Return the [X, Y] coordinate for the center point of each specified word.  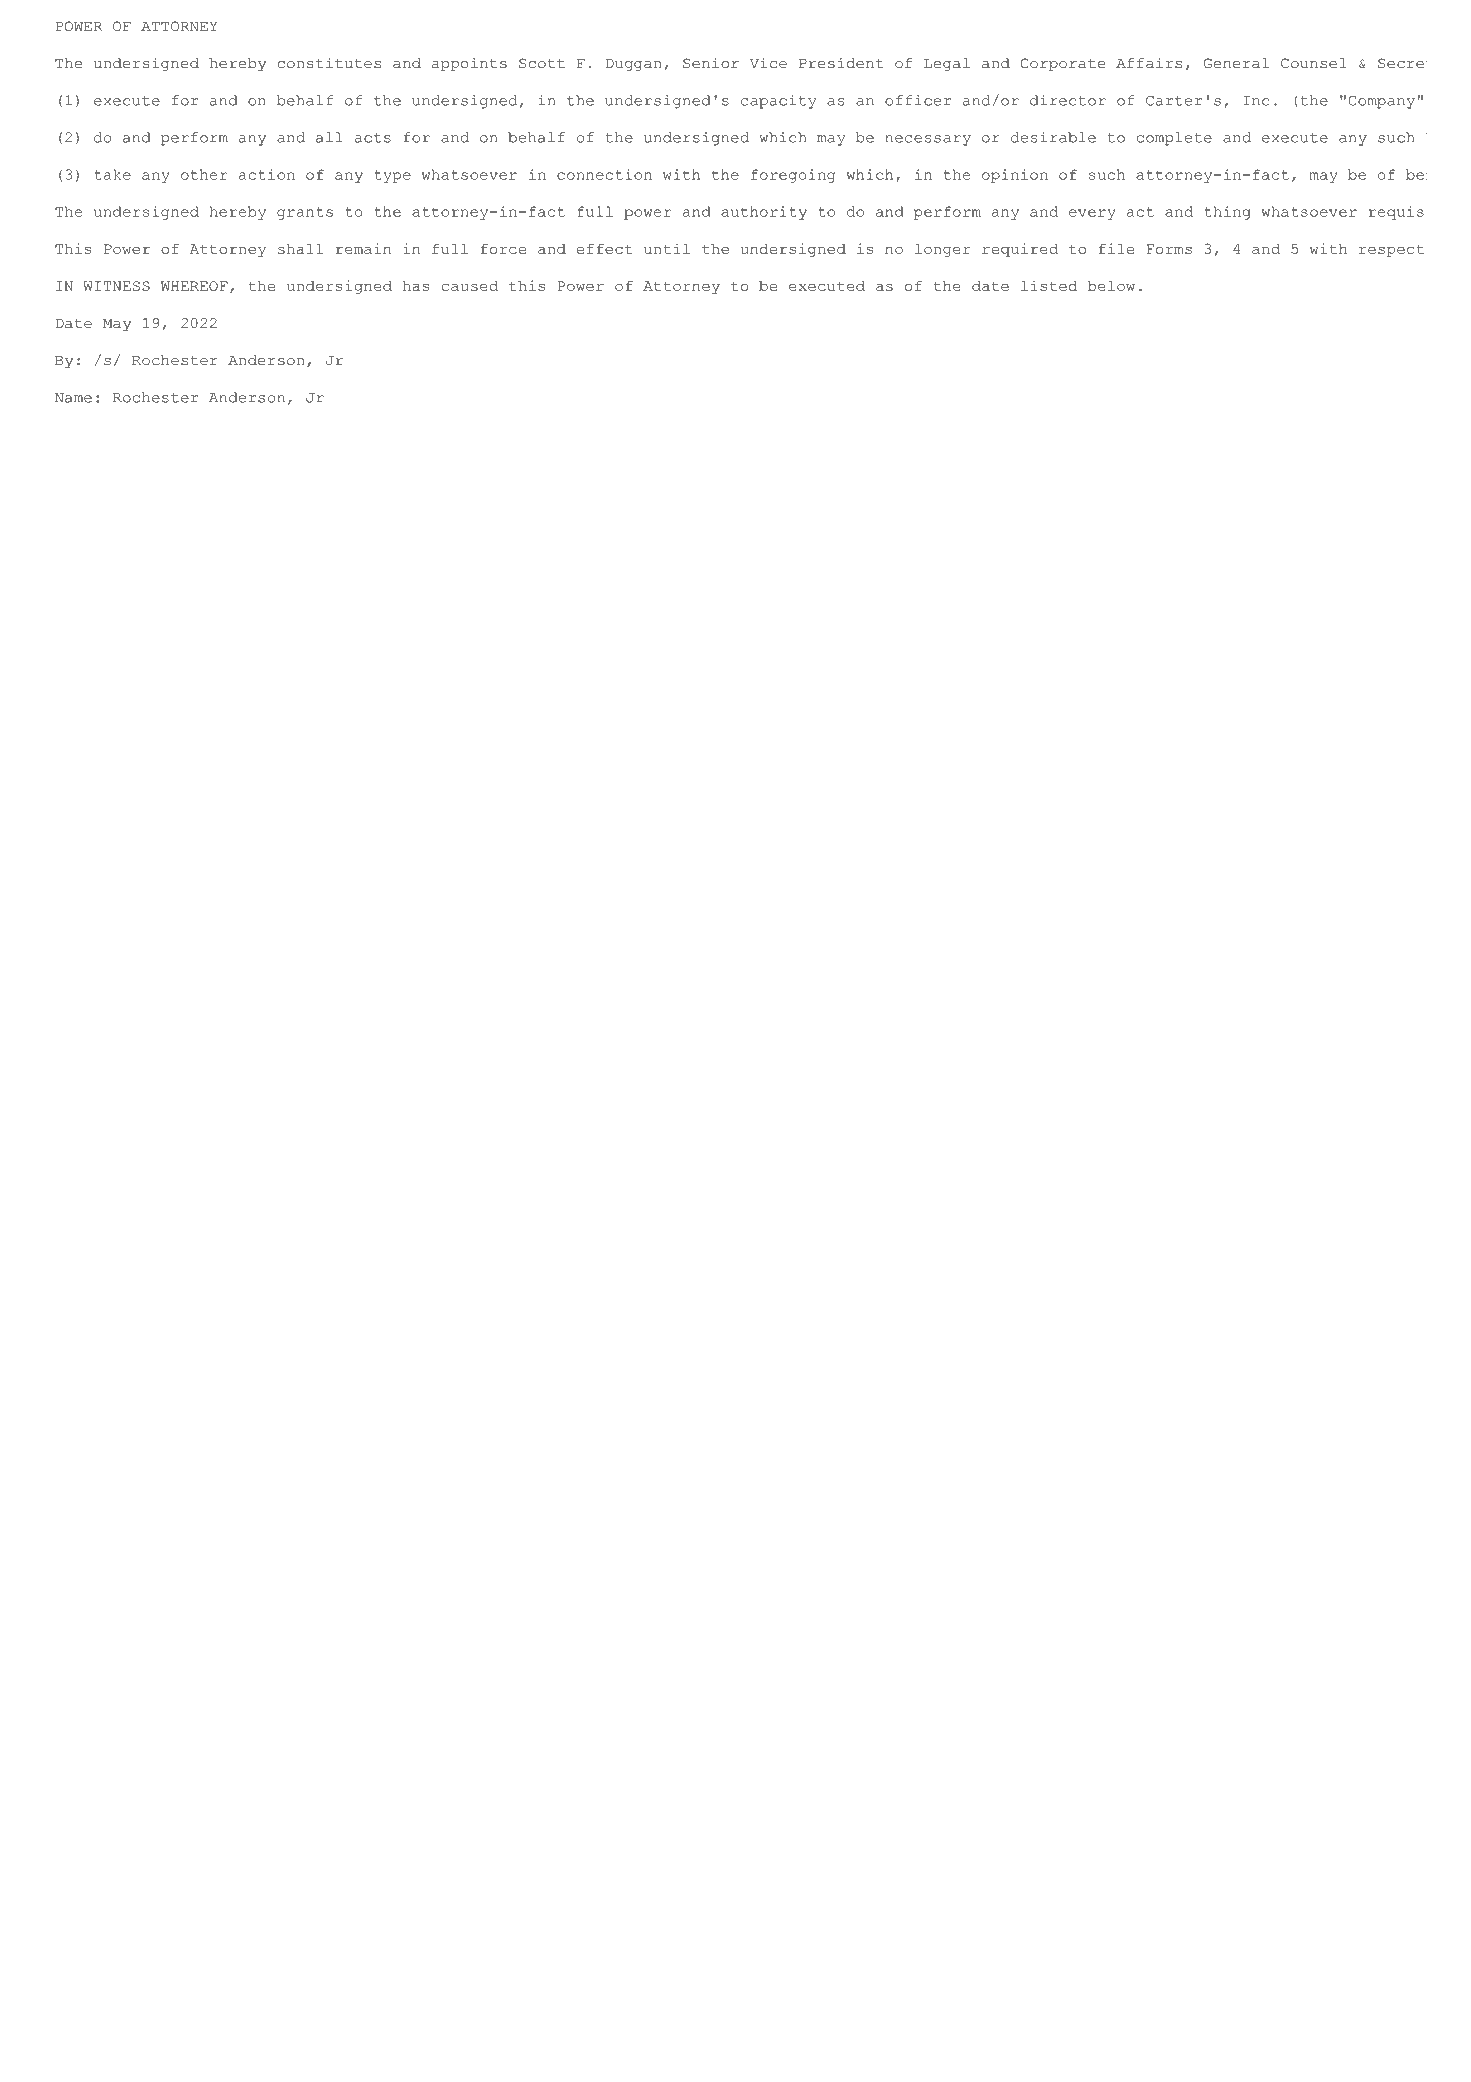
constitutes [329, 63]
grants [305, 213]
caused [470, 286]
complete [1174, 139]
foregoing [793, 176]
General [1236, 63]
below [1111, 286]
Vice [768, 63]
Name [73, 398]
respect [1391, 250]
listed [1049, 285]
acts [373, 138]
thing [1227, 213]
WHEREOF [194, 286]
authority [764, 213]
